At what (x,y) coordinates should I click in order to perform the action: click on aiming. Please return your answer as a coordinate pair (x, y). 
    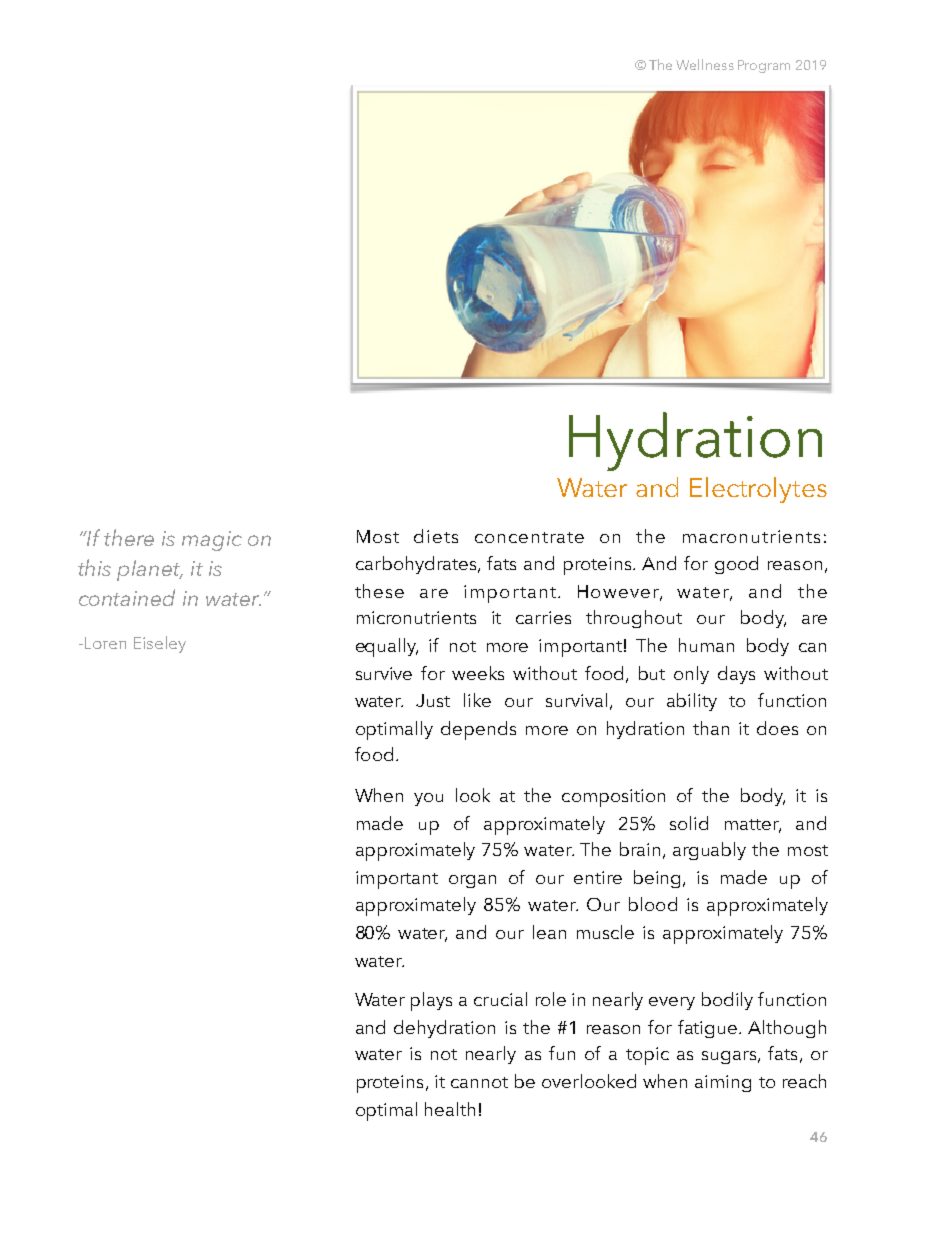
    Looking at the image, I should click on (723, 1083).
